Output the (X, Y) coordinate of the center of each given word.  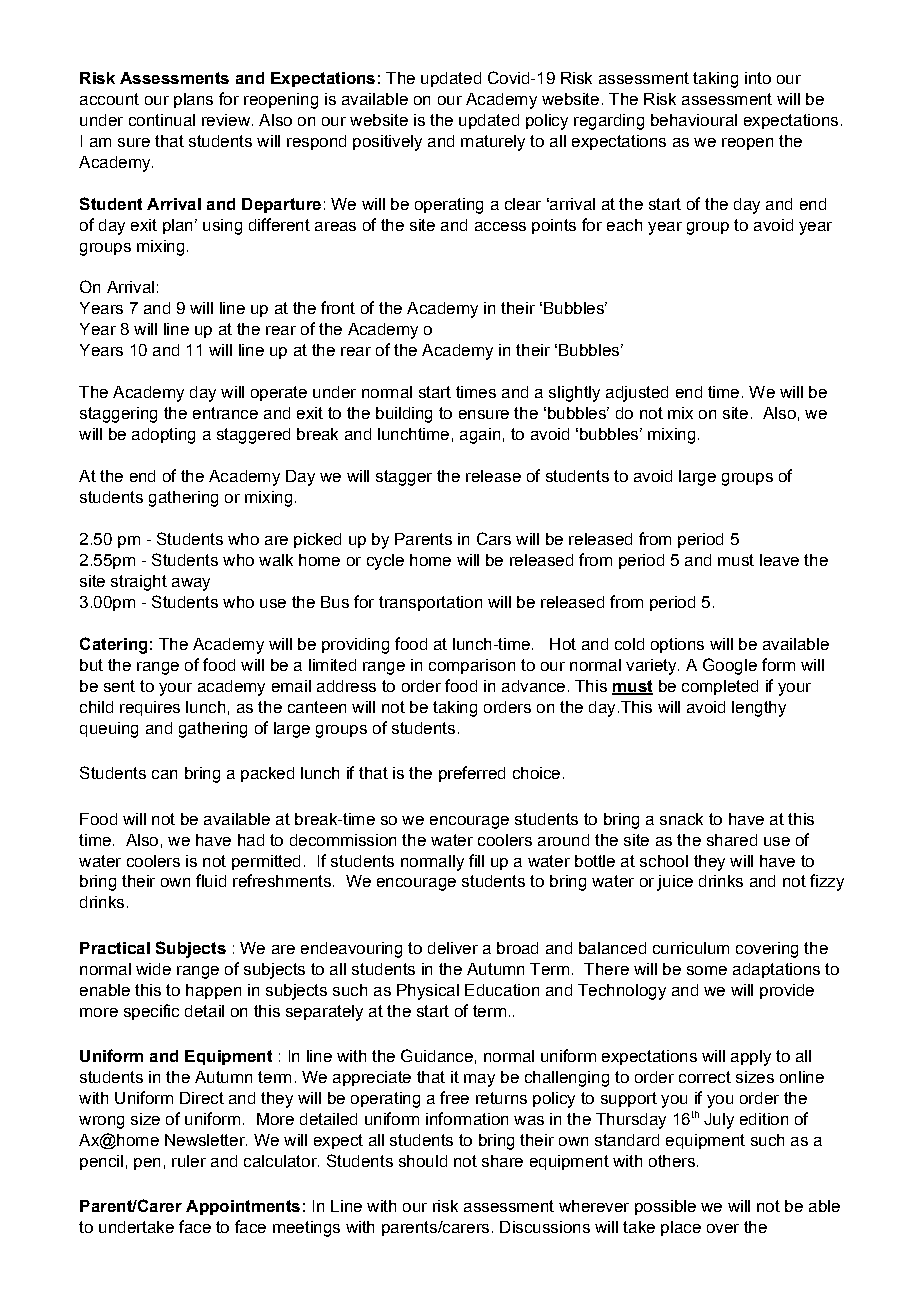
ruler (189, 1161)
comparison (472, 666)
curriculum (691, 948)
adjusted (637, 394)
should (423, 1161)
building (404, 415)
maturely (493, 143)
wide (153, 969)
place (681, 1228)
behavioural (694, 120)
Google (730, 666)
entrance (225, 413)
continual (162, 120)
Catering (113, 645)
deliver (453, 948)
